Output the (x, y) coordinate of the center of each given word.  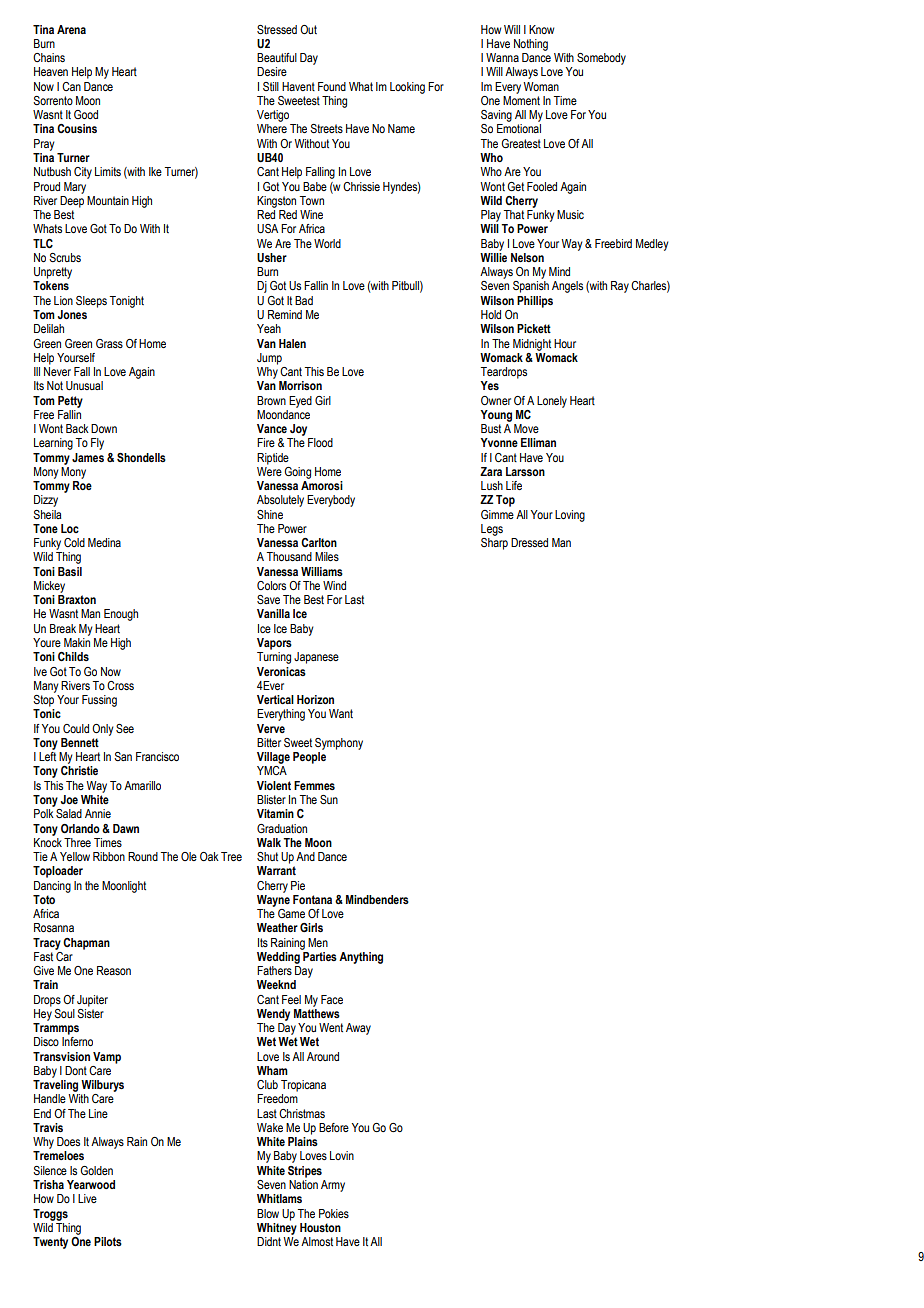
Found (332, 86)
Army (333, 1186)
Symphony (339, 744)
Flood (320, 442)
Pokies (334, 1213)
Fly (97, 444)
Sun (329, 799)
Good (86, 114)
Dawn (126, 828)
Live (87, 1198)
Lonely (552, 402)
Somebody (601, 59)
